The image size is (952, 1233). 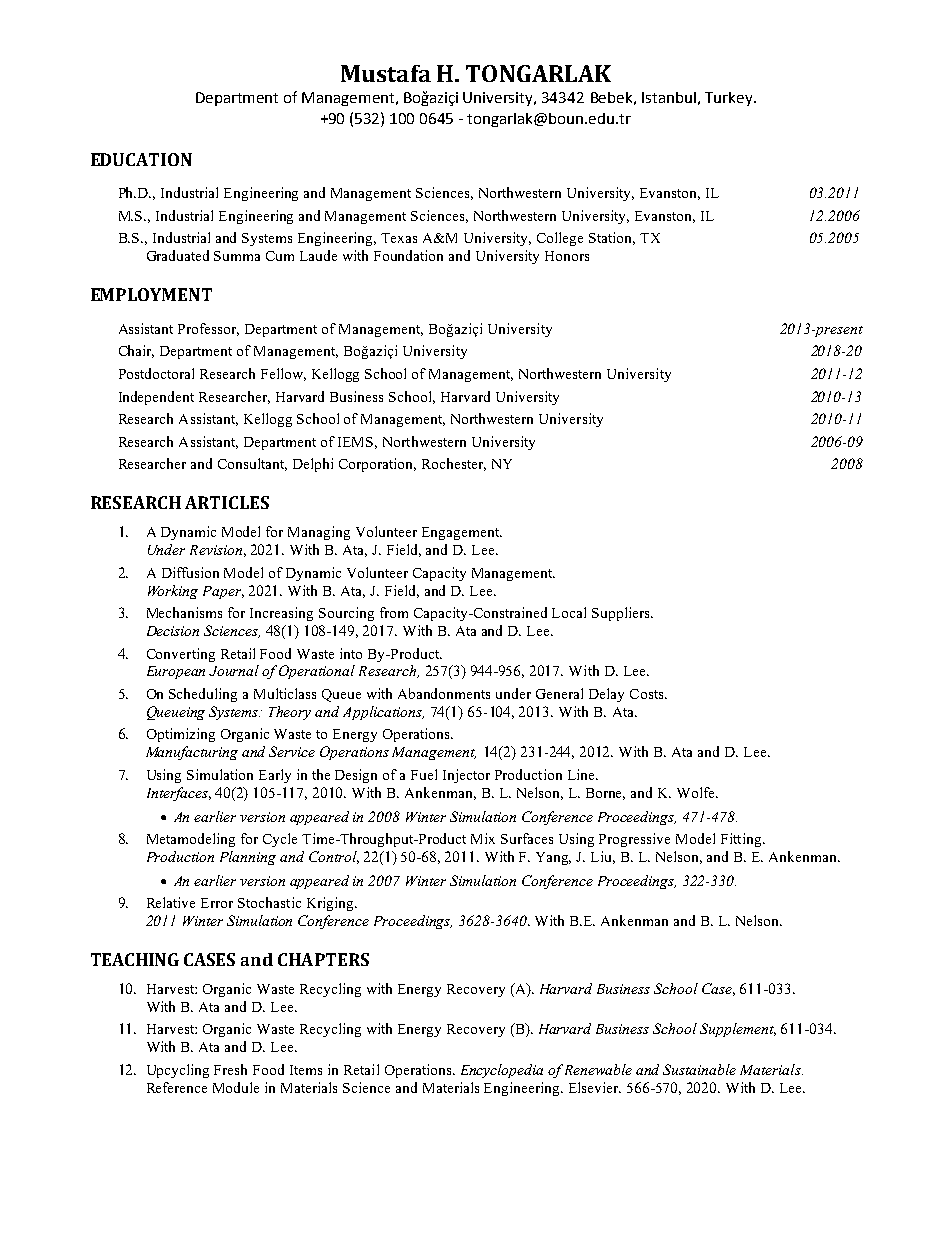 I want to click on Istanbul, so click(x=669, y=97).
